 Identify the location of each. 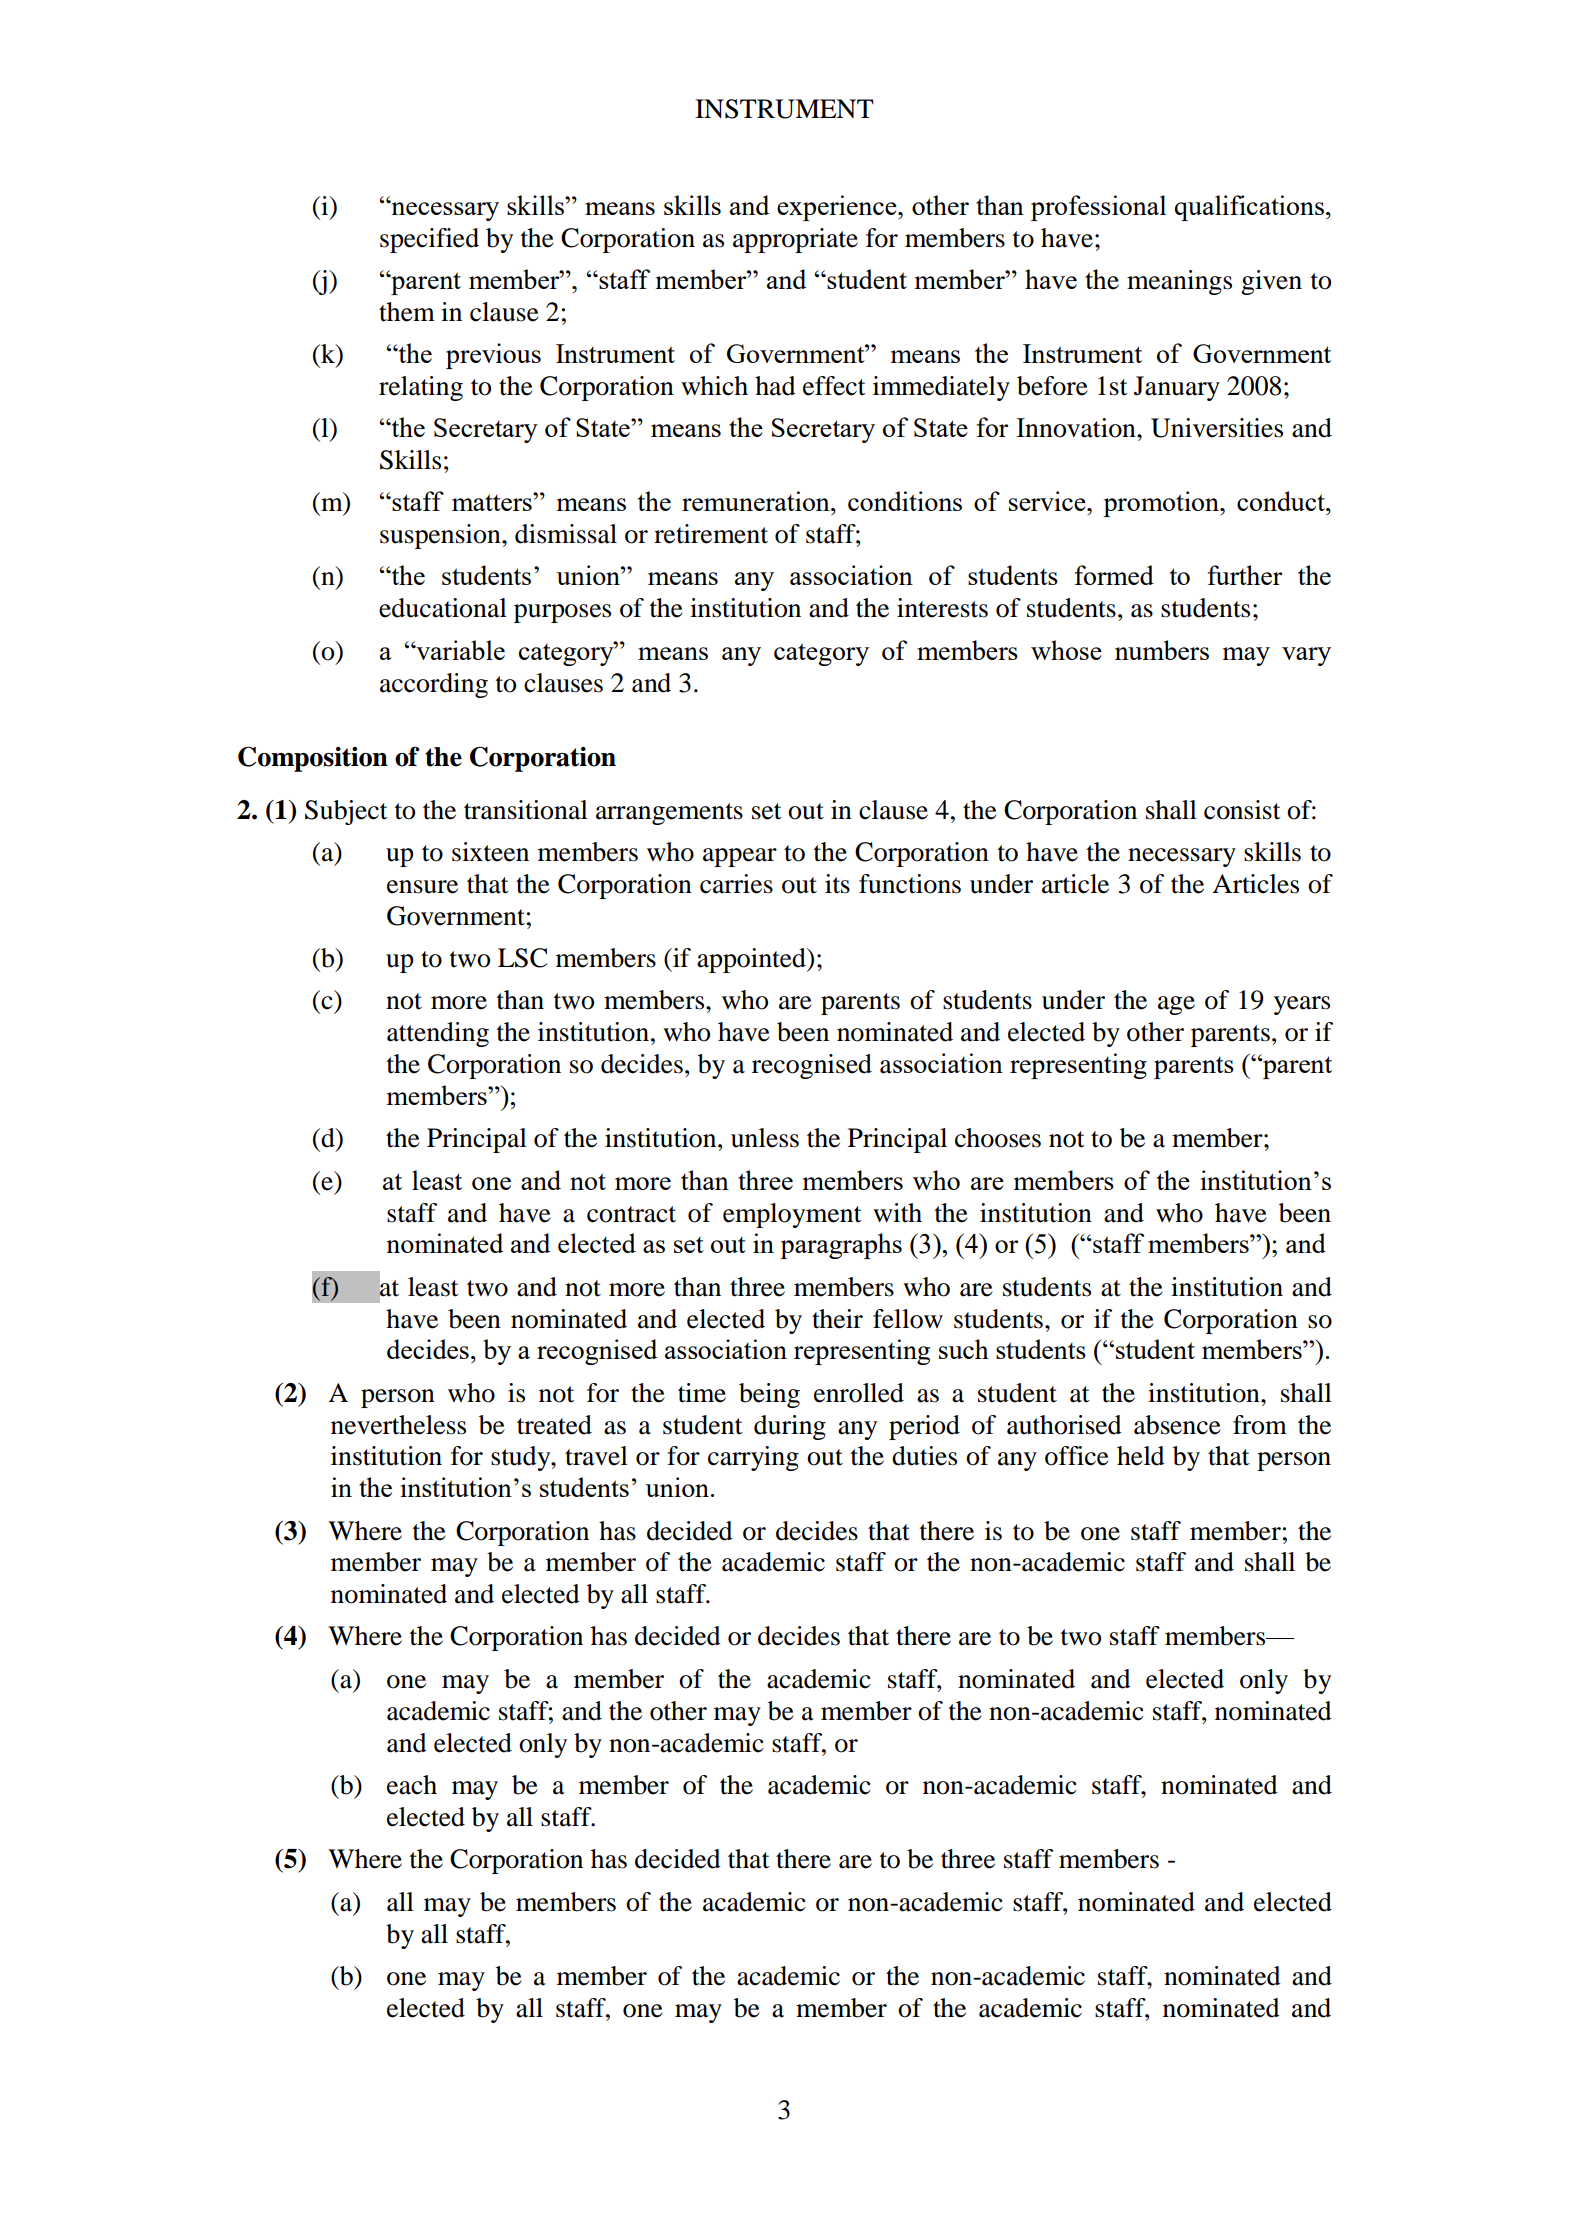
(412, 1785).
